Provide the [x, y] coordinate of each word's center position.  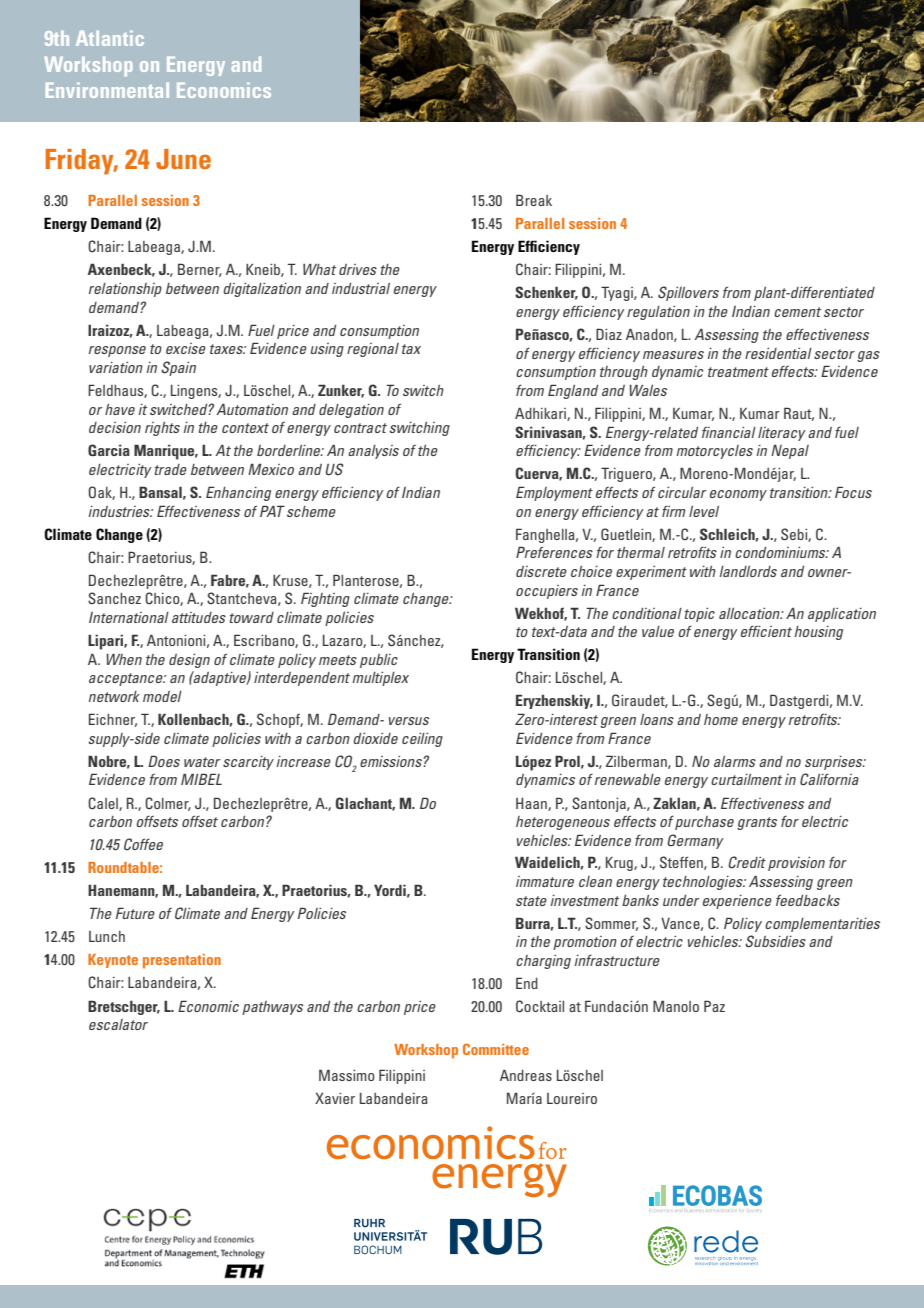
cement [797, 312]
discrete [541, 571]
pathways [272, 1008]
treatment [738, 372]
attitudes [199, 617]
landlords [748, 571]
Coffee [143, 844]
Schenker [546, 293]
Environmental [107, 90]
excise [186, 348]
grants [757, 823]
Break [534, 200]
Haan [532, 804]
